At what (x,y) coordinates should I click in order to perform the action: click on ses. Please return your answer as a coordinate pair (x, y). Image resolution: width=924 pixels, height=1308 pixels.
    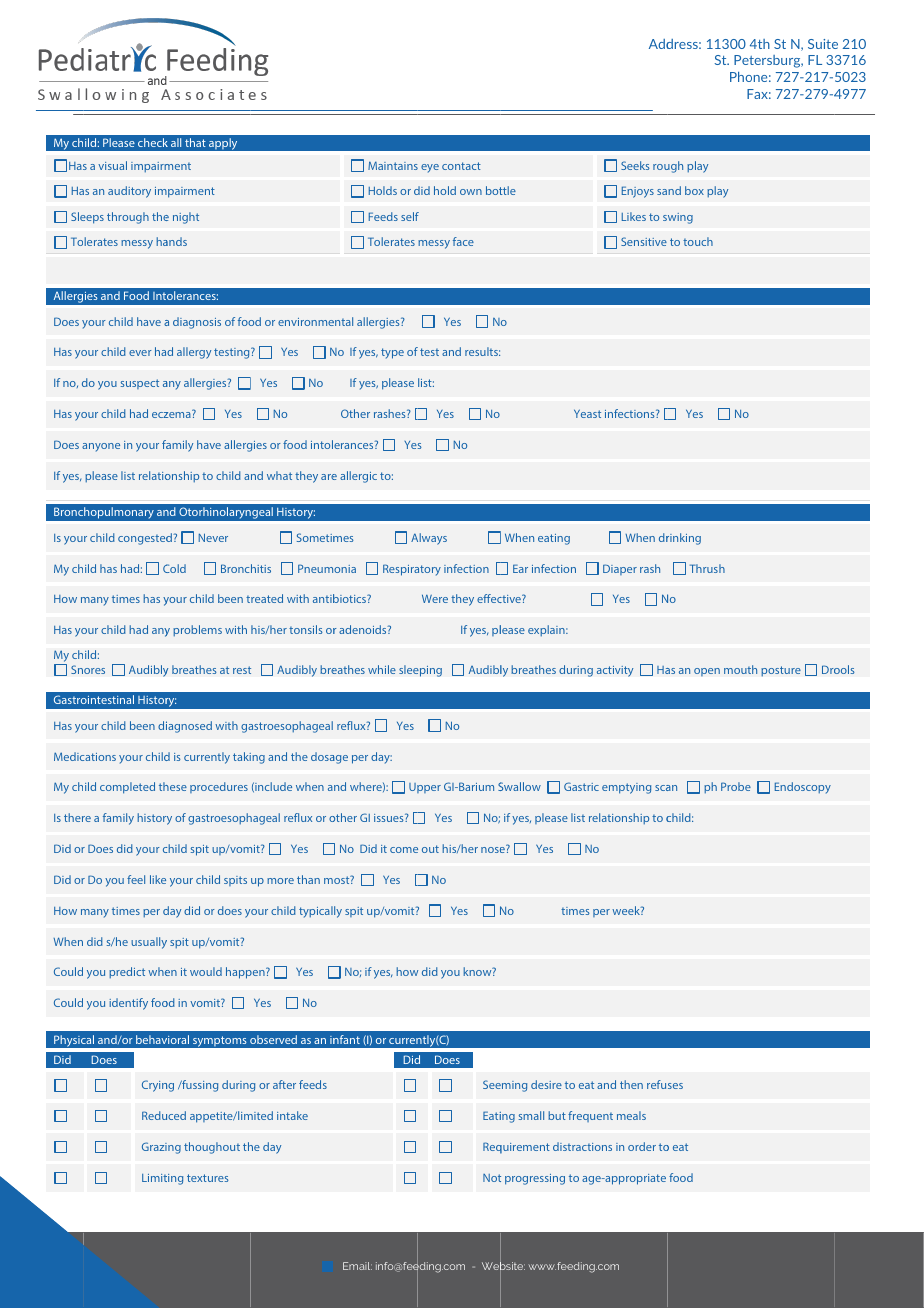
    Looking at the image, I should click on (675, 1086).
